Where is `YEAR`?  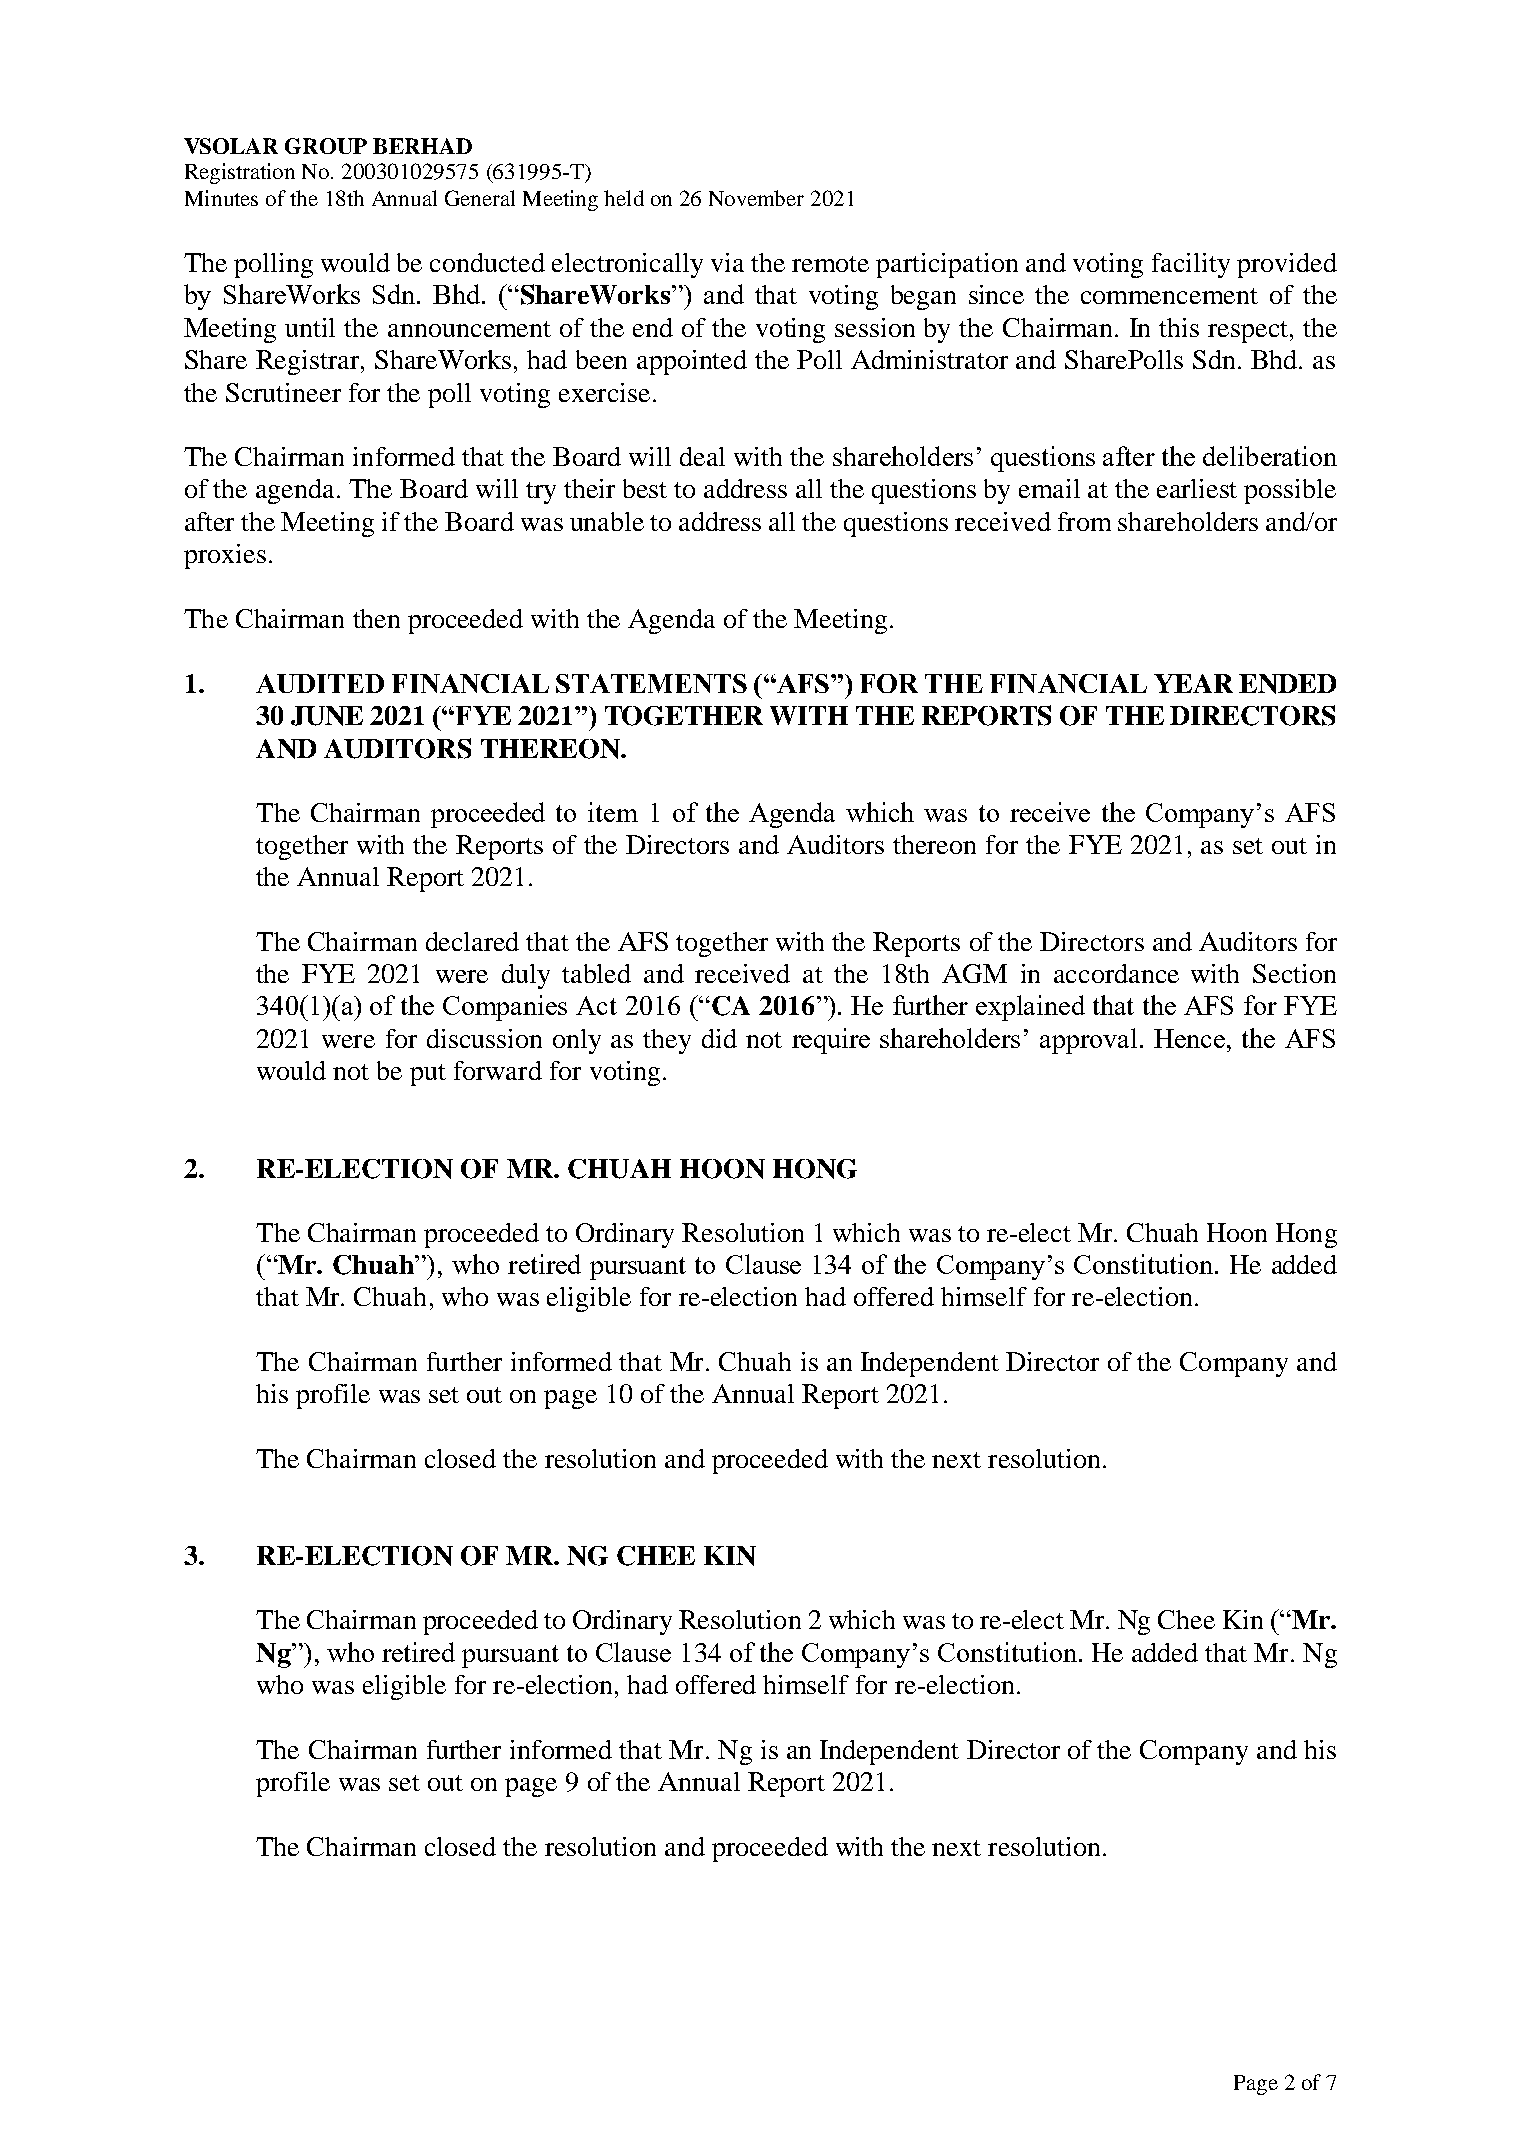
YEAR is located at coordinates (1193, 683).
